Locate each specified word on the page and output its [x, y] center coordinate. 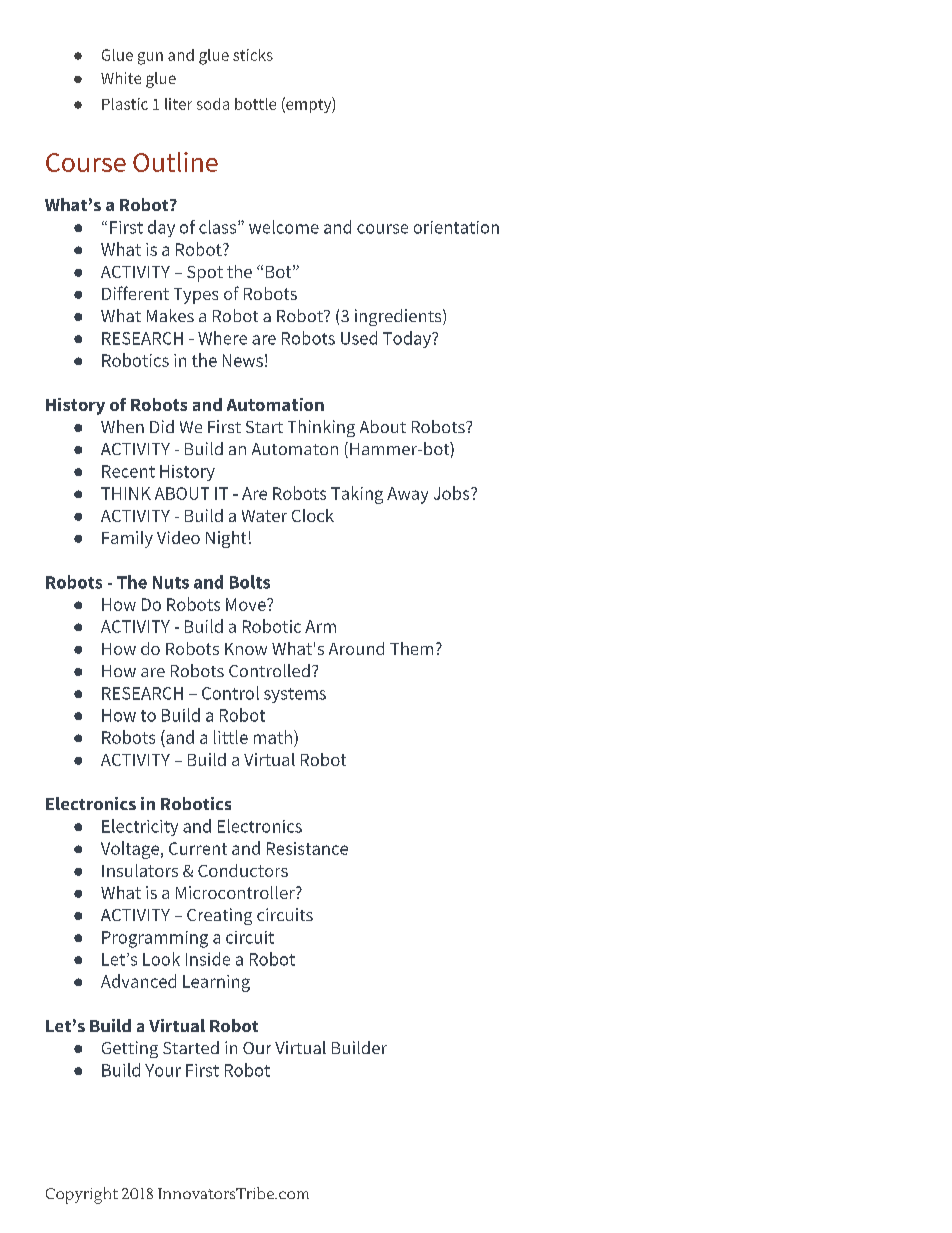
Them [411, 648]
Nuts [171, 582]
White [121, 78]
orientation [456, 227]
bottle [255, 104]
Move [247, 604]
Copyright [82, 1195]
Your [163, 1070]
